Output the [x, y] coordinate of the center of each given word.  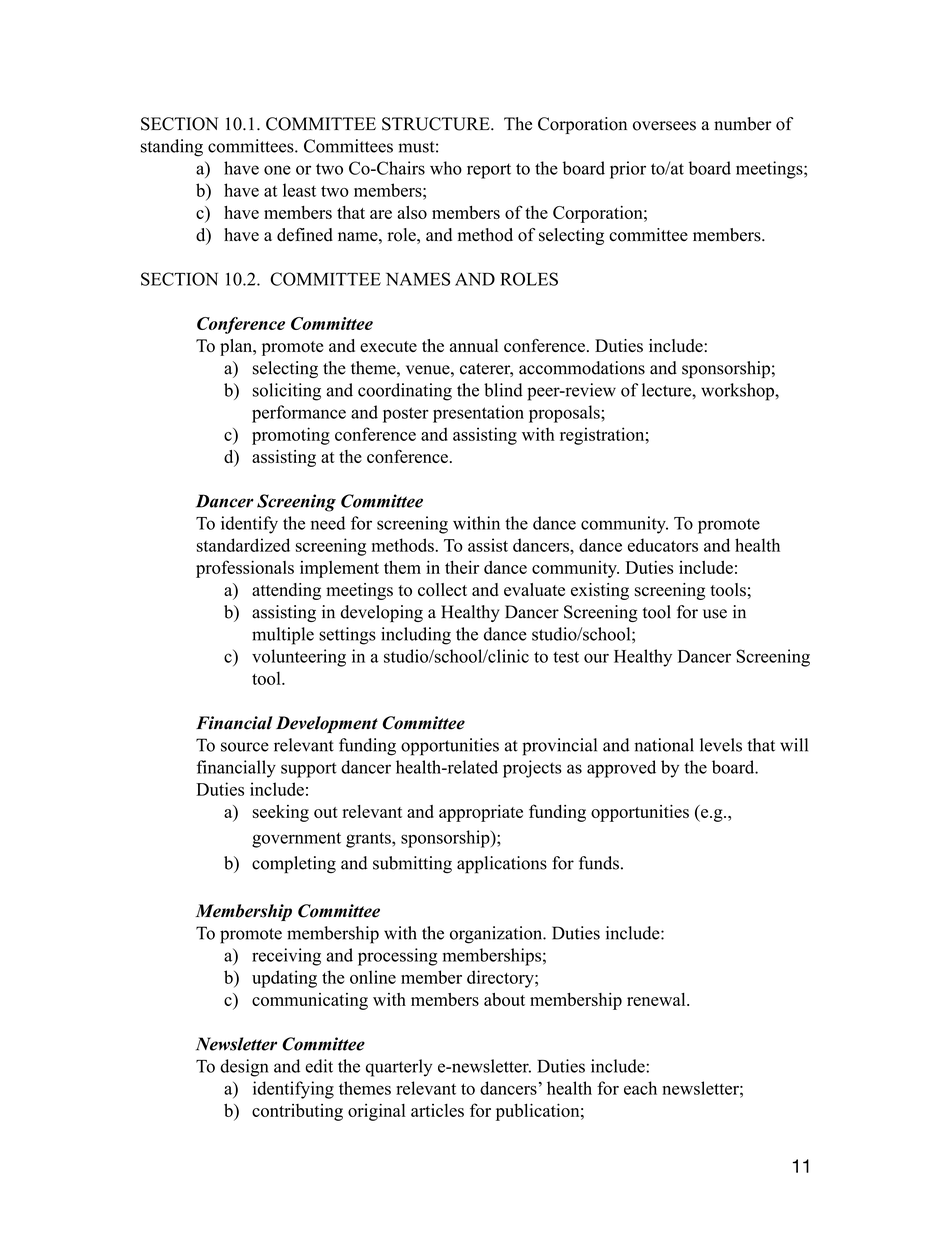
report [489, 171]
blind [503, 390]
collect [442, 590]
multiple [283, 636]
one [277, 170]
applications [502, 865]
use [715, 614]
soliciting [287, 392]
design [244, 1068]
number [743, 124]
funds [599, 863]
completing [294, 865]
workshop [738, 392]
